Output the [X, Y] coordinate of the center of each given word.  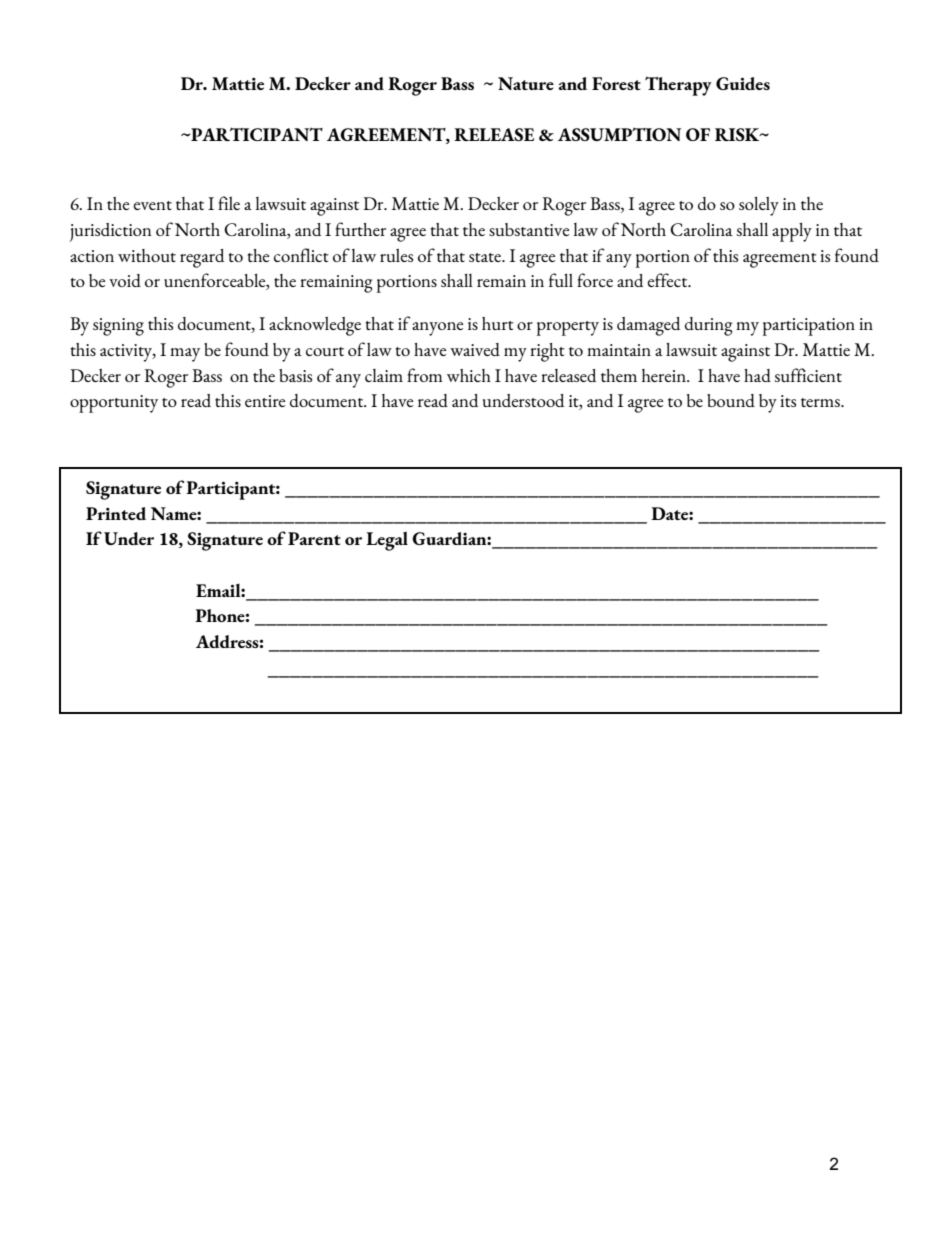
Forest [616, 83]
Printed [116, 513]
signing [118, 327]
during [709, 326]
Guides [743, 83]
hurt [498, 323]
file [229, 203]
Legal [387, 541]
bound [731, 400]
